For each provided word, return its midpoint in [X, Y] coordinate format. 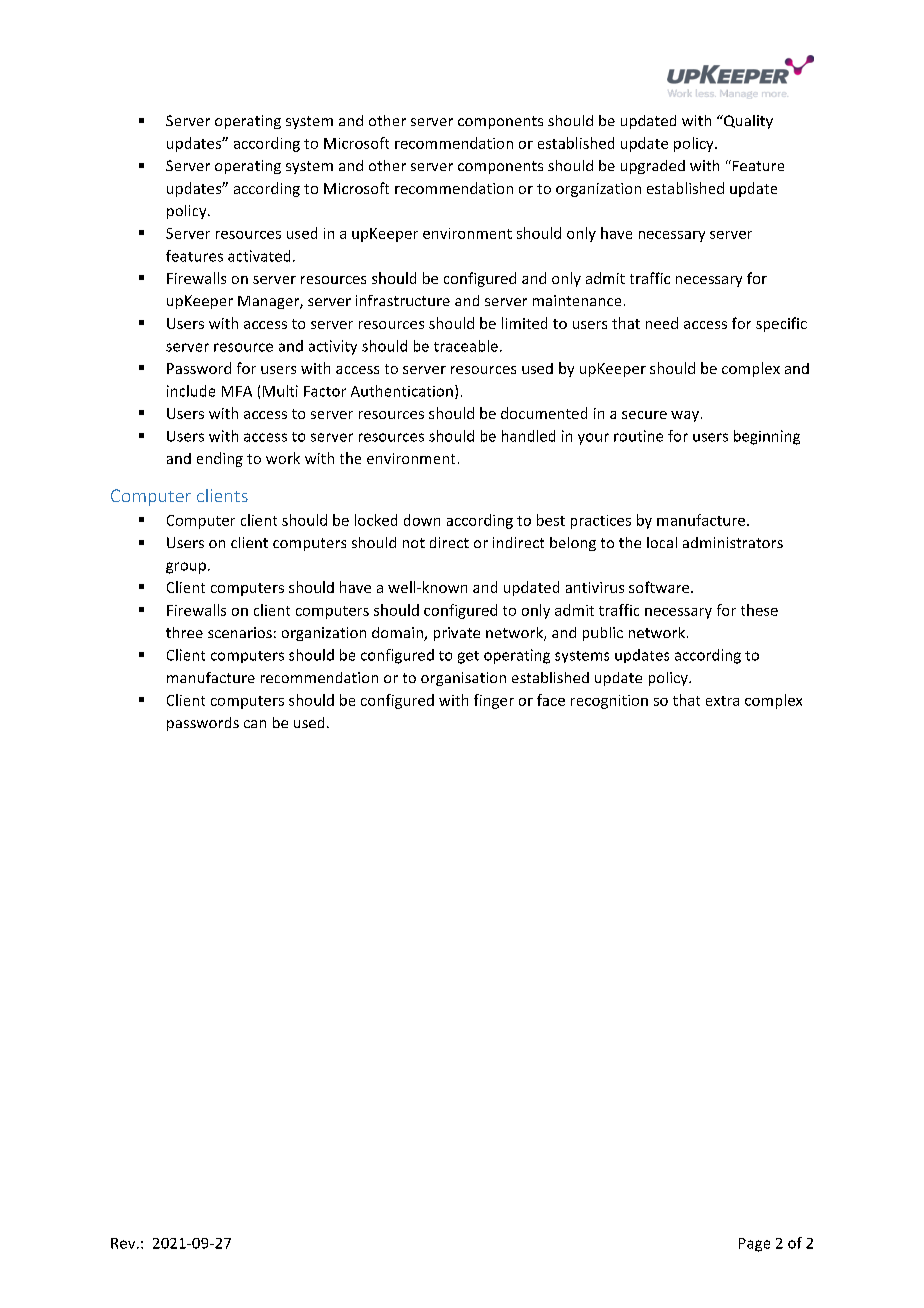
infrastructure [403, 300]
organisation [463, 679]
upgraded [653, 167]
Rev [124, 1243]
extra [722, 701]
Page [754, 1245]
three [184, 632]
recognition [609, 702]
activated [259, 256]
